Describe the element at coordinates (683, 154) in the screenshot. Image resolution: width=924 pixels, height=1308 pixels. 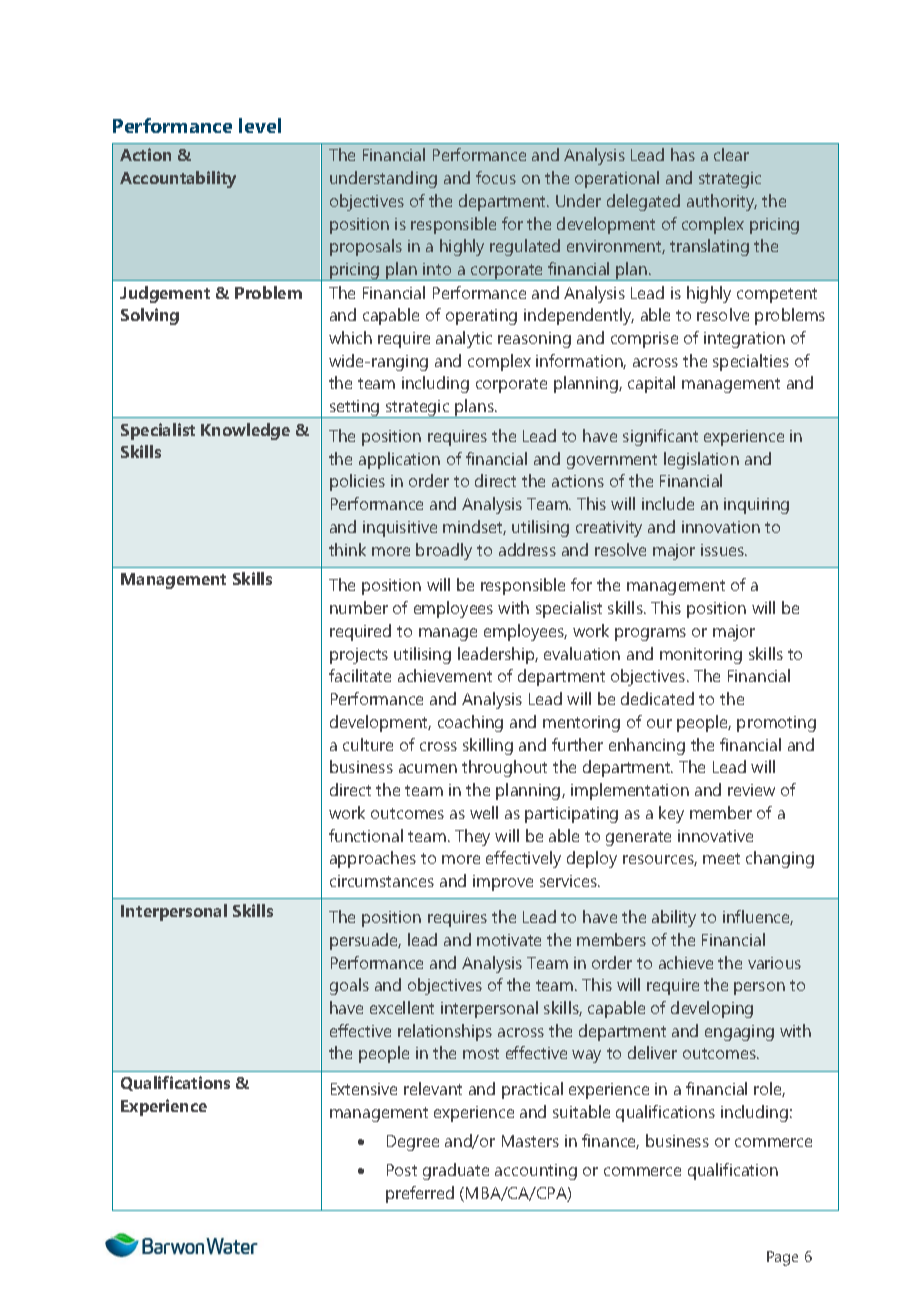
I see `has` at that location.
